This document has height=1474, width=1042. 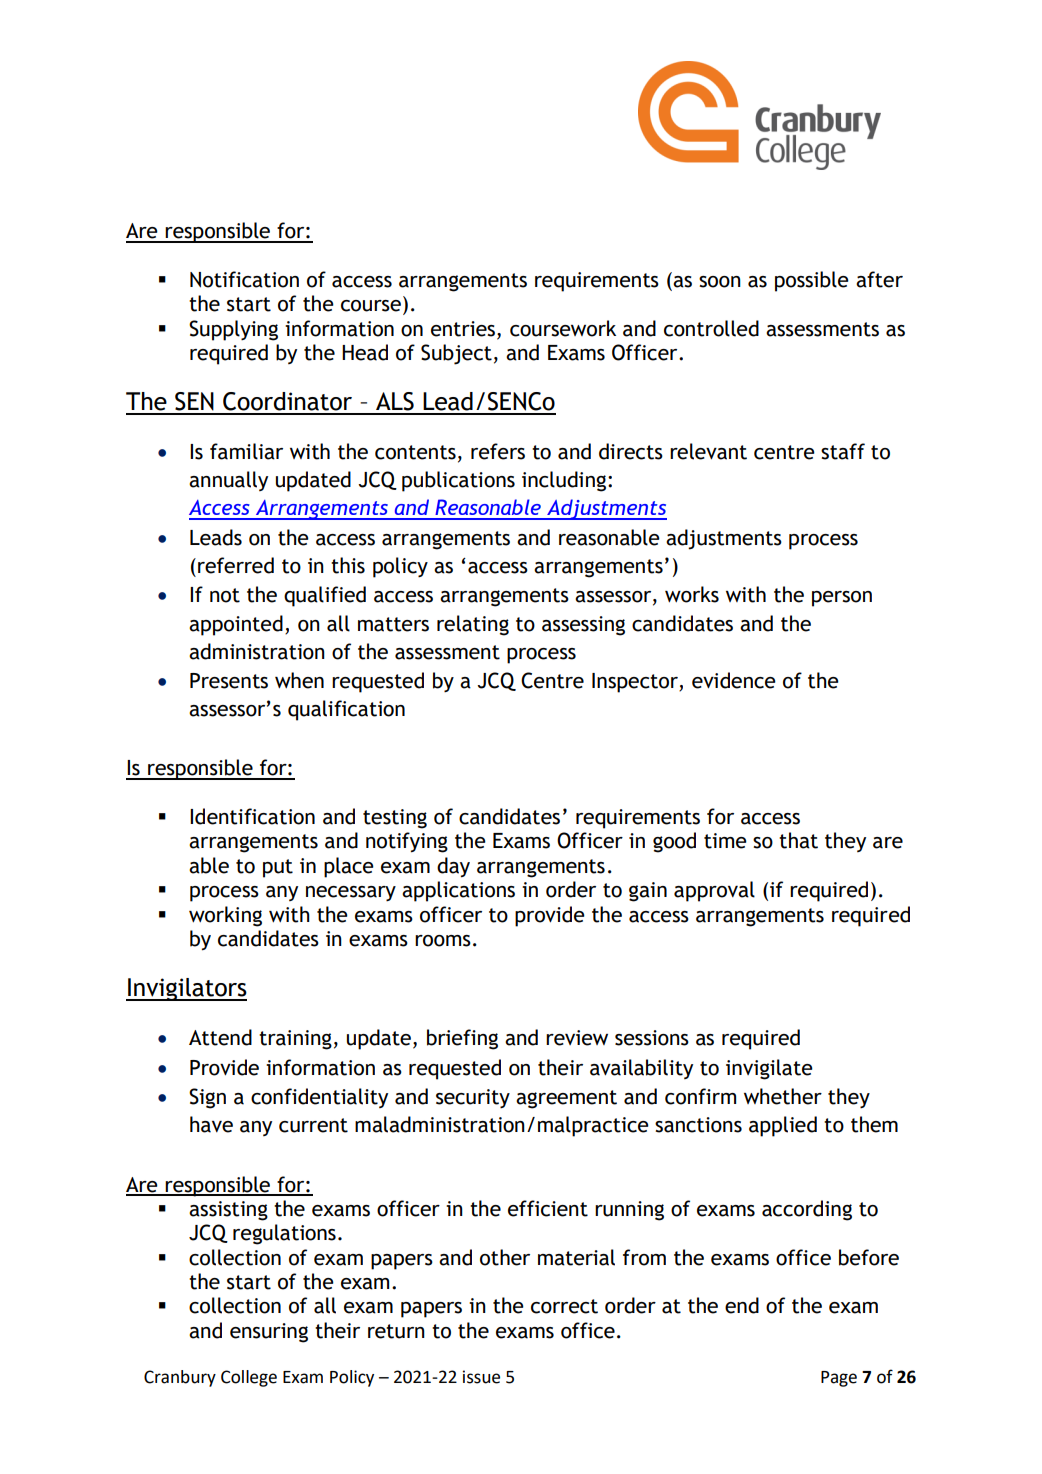 I want to click on agreement, so click(x=566, y=1099).
